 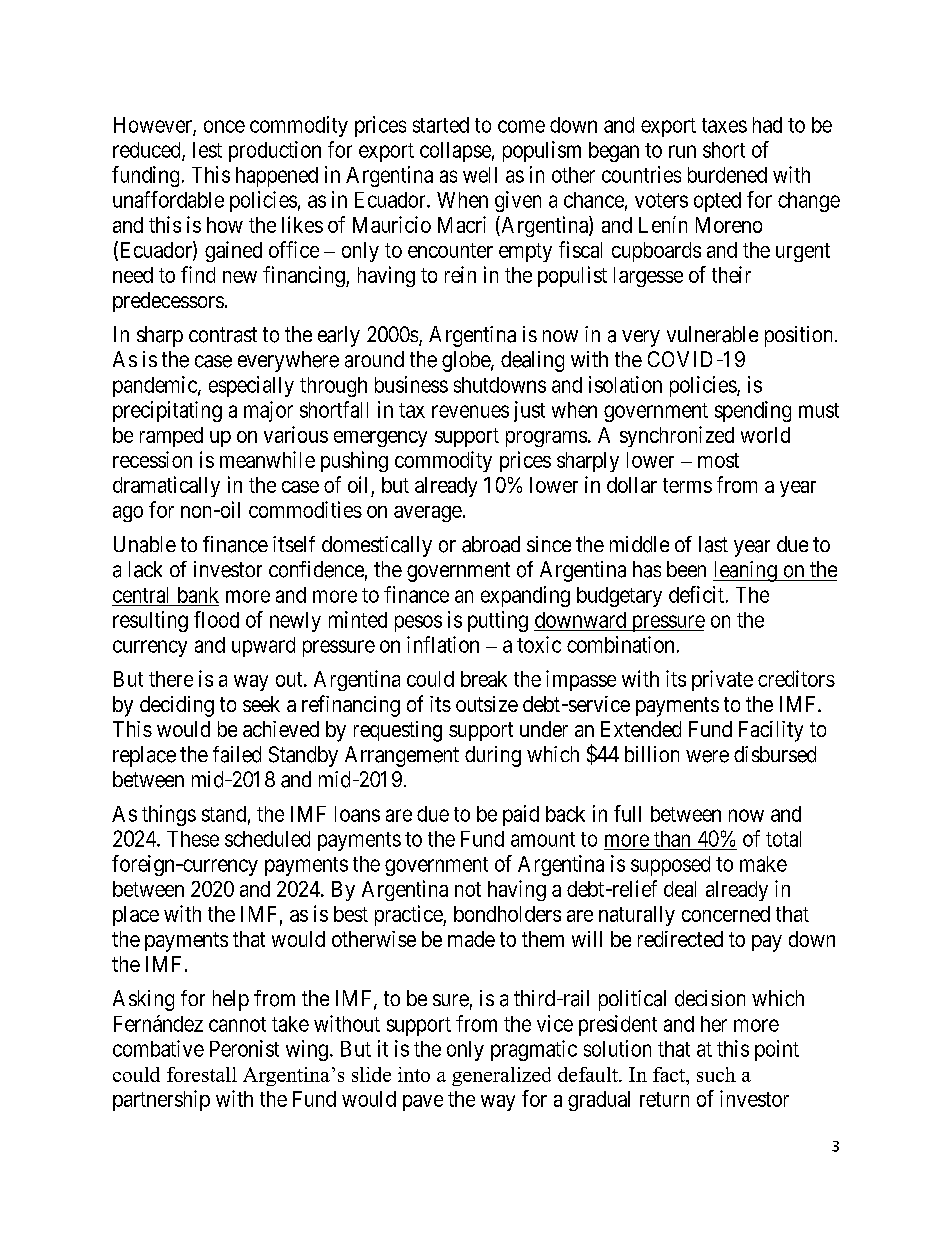 What do you see at coordinates (251, 386) in the page?
I see `especially` at bounding box center [251, 386].
